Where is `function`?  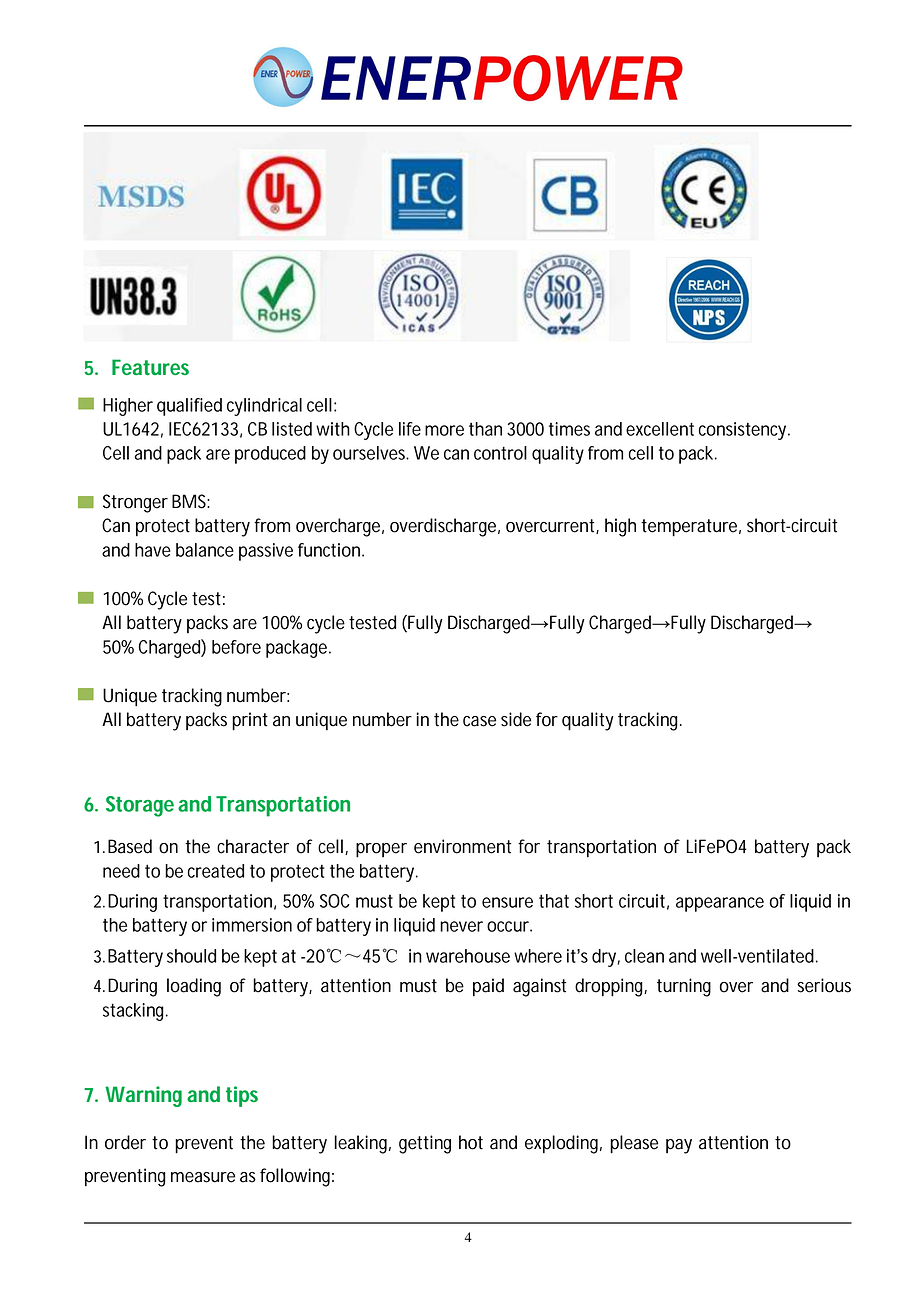 function is located at coordinates (329, 550).
